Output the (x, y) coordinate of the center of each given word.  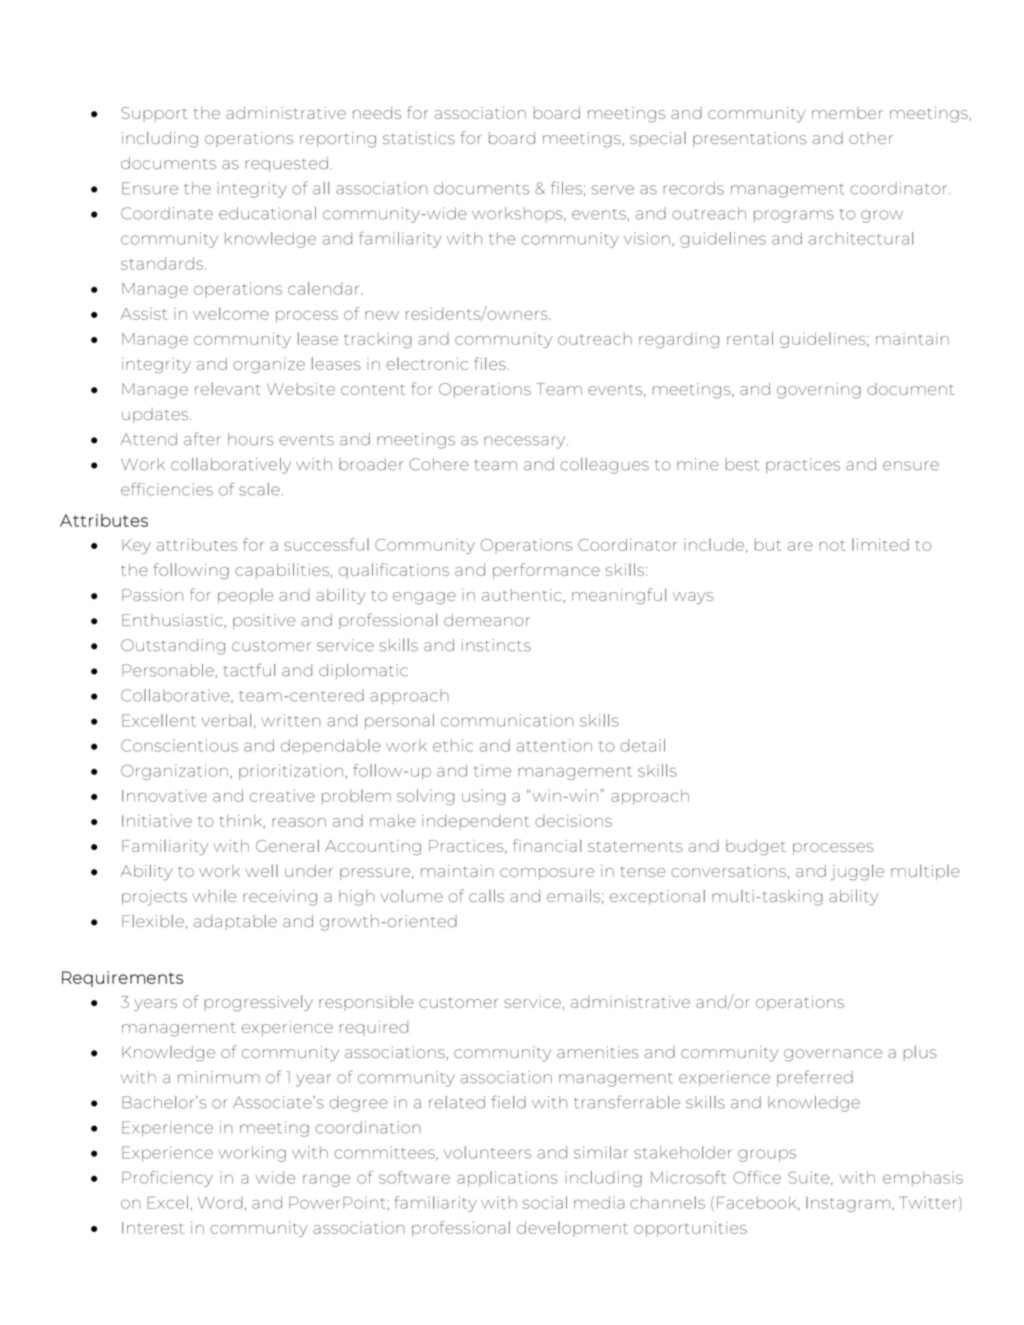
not (832, 546)
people (245, 596)
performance (546, 571)
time (493, 770)
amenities (598, 1052)
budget (756, 847)
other (871, 138)
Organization (174, 772)
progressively (258, 1003)
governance (833, 1055)
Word (220, 1203)
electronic (427, 363)
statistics (419, 138)
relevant (228, 388)
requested (286, 164)
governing (819, 391)
